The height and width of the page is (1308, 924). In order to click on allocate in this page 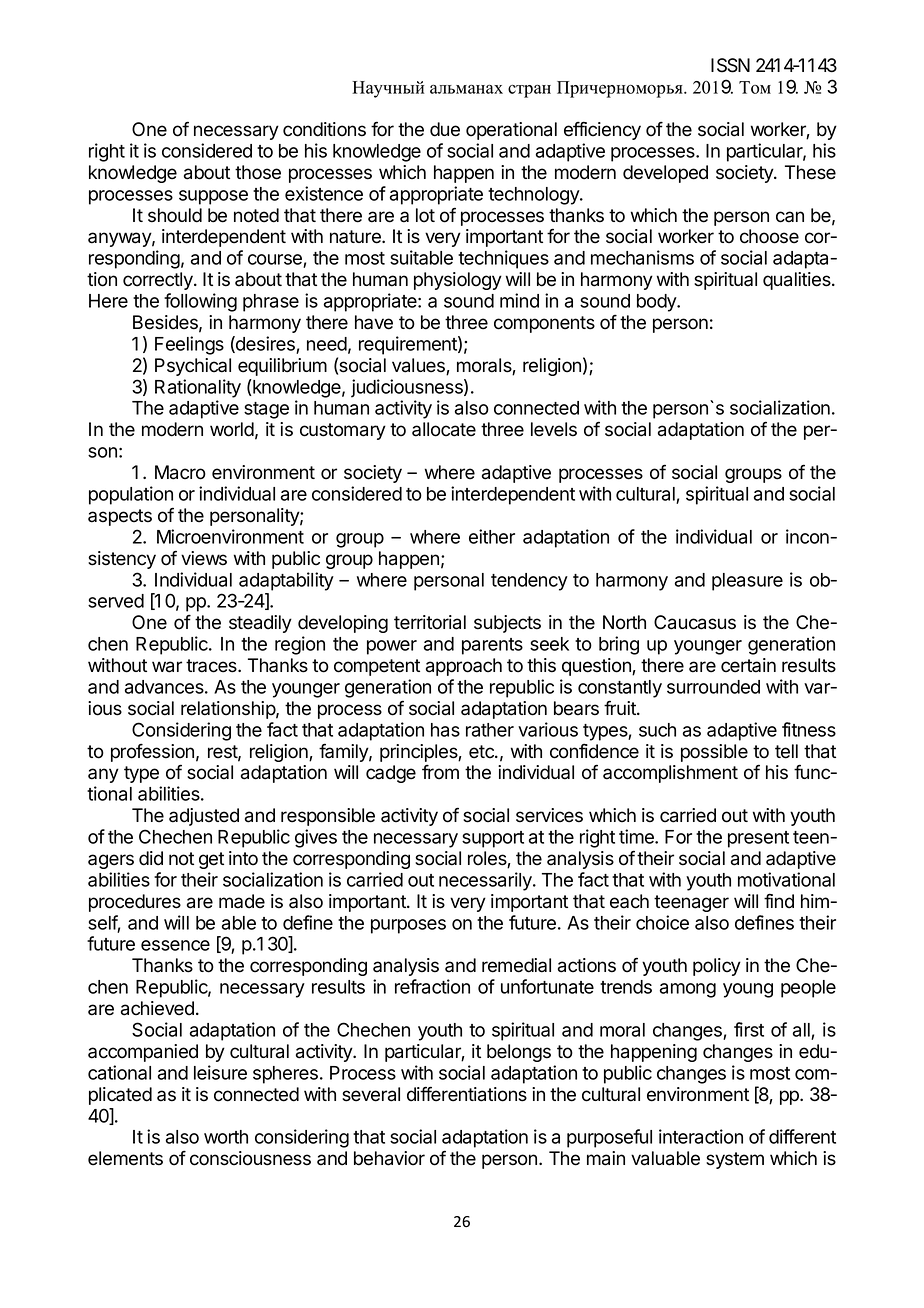, I will do `click(444, 429)`.
